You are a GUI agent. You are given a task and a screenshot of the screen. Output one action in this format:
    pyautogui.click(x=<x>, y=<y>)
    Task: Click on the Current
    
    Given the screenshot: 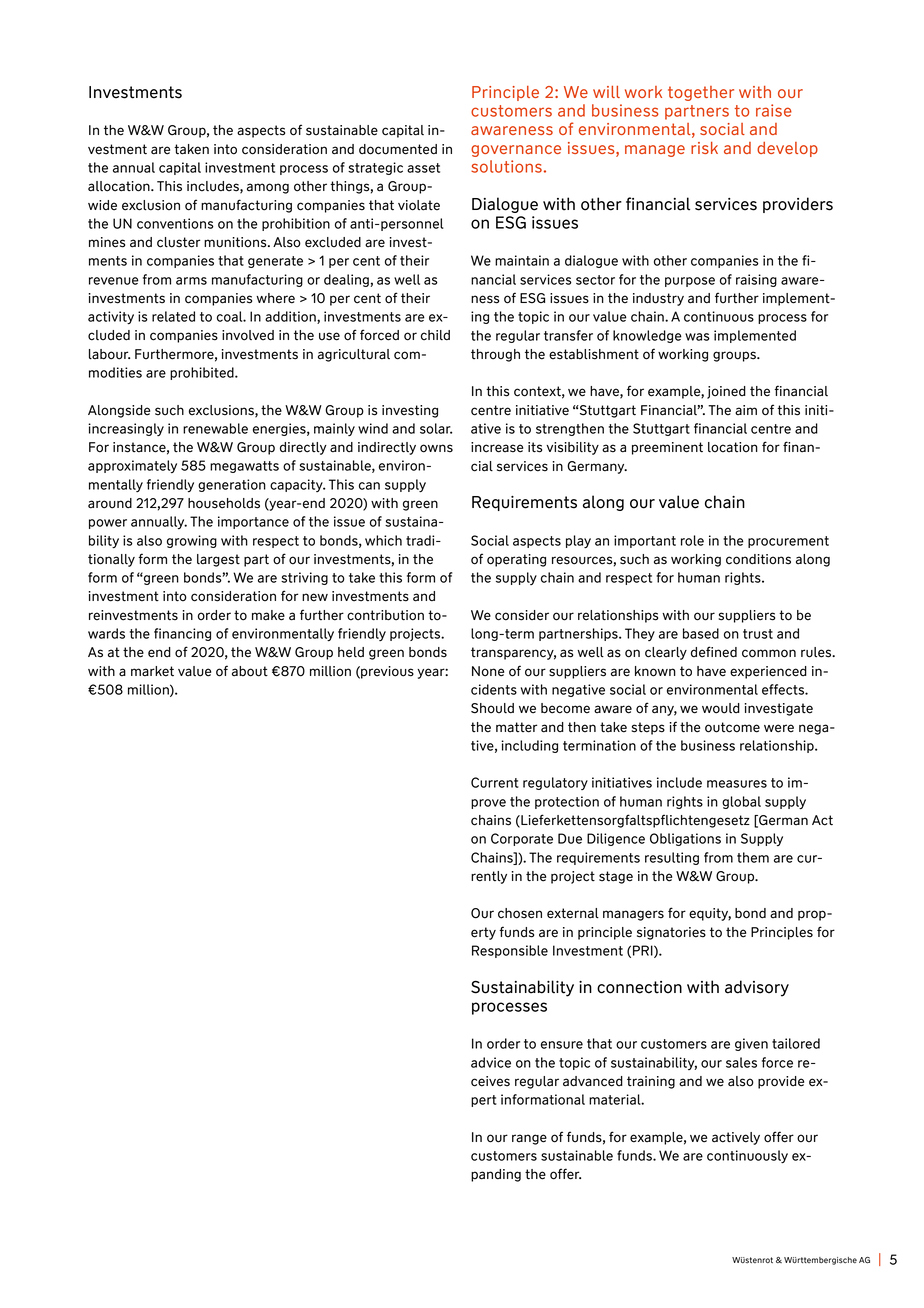 What is the action you would take?
    pyautogui.click(x=495, y=782)
